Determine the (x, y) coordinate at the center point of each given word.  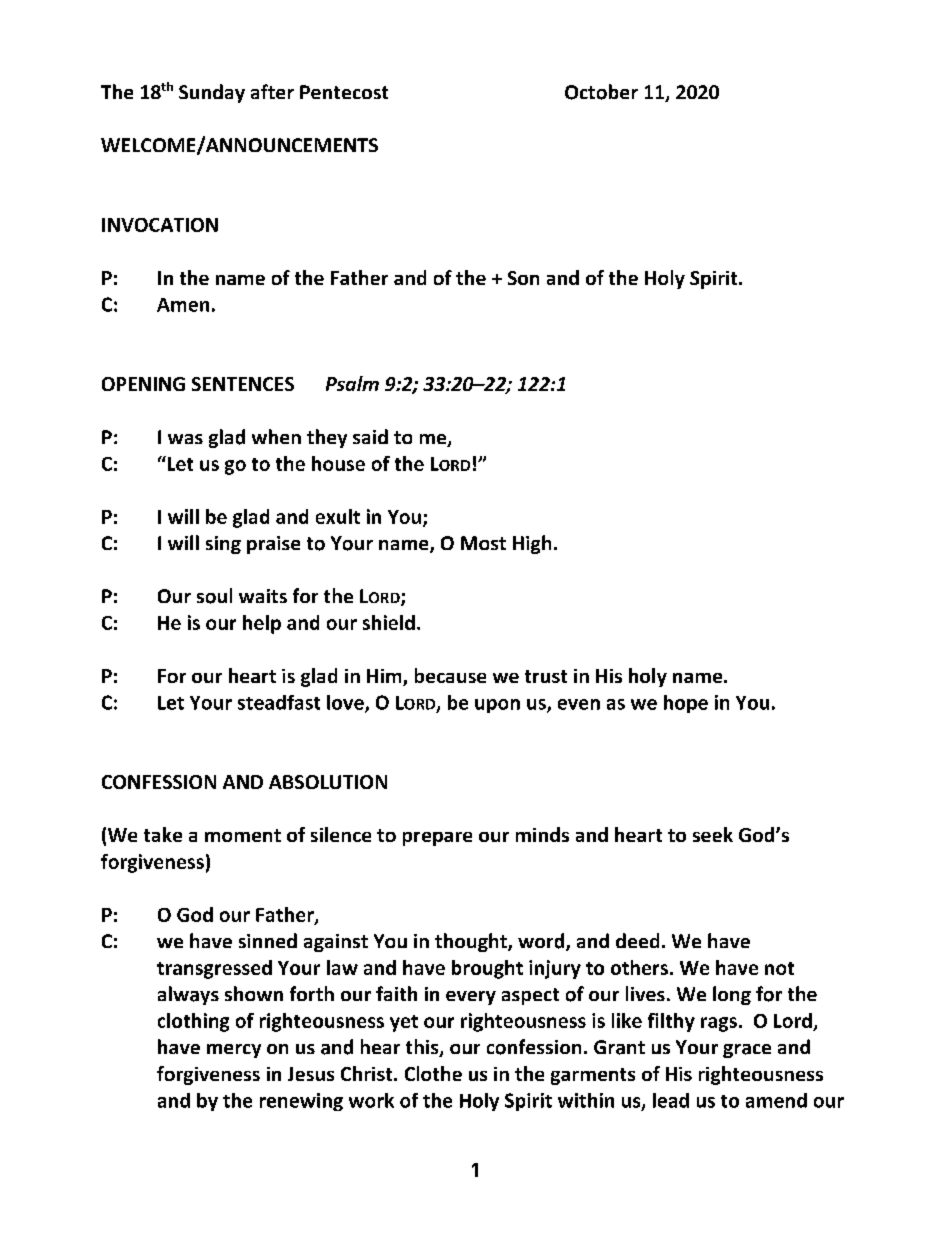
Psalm (352, 383)
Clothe (433, 1073)
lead (671, 1100)
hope (686, 704)
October (601, 92)
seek (713, 834)
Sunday (212, 93)
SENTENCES (243, 384)
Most (483, 543)
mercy (234, 1051)
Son (523, 278)
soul (214, 596)
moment (243, 835)
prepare (437, 839)
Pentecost (344, 92)
